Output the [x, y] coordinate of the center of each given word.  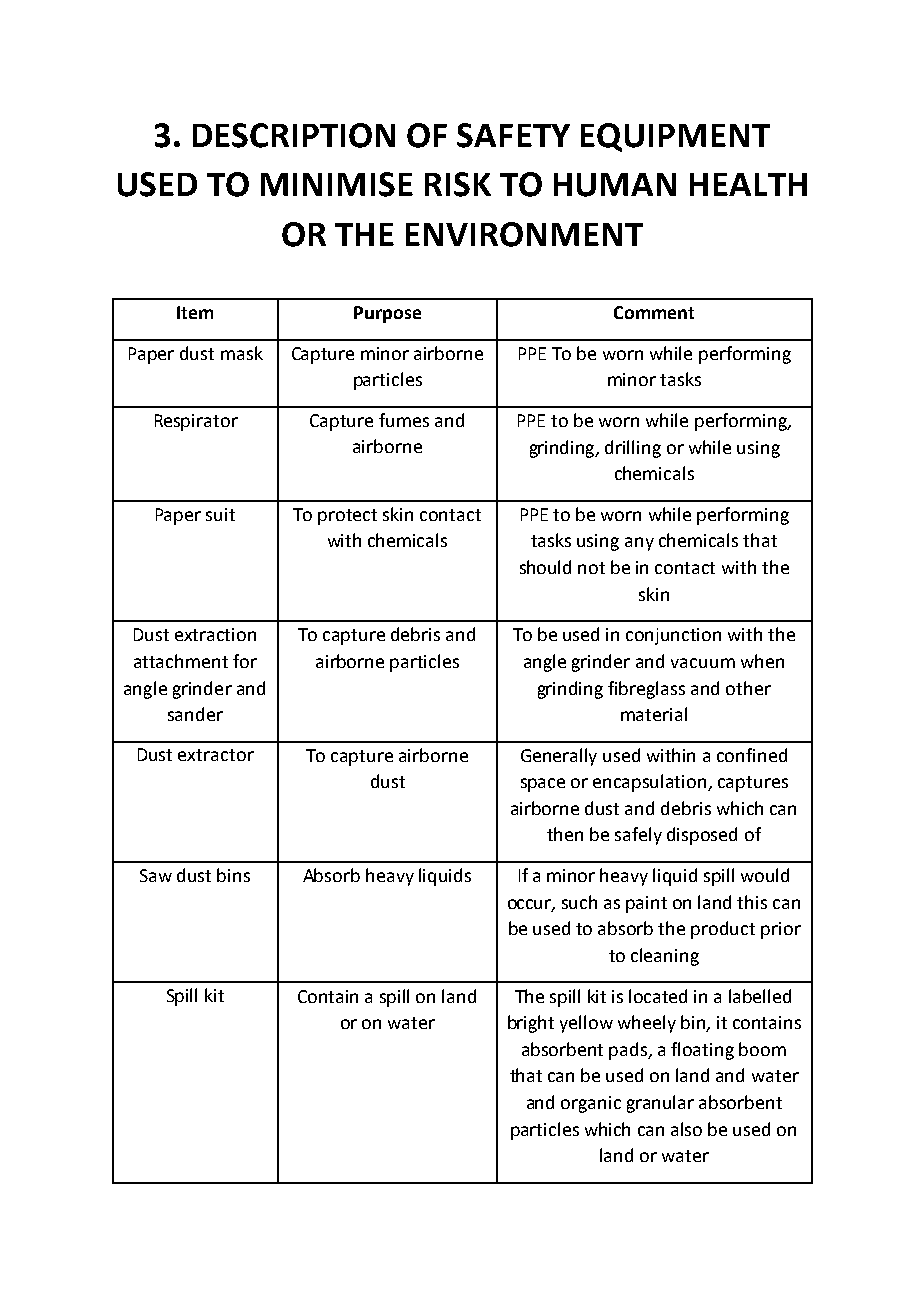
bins [233, 875]
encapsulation [651, 783]
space [543, 785]
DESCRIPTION [294, 135]
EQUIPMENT [675, 137]
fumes [404, 420]
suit [220, 514]
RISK [458, 184]
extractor [216, 755]
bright [531, 1024]
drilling [633, 449]
